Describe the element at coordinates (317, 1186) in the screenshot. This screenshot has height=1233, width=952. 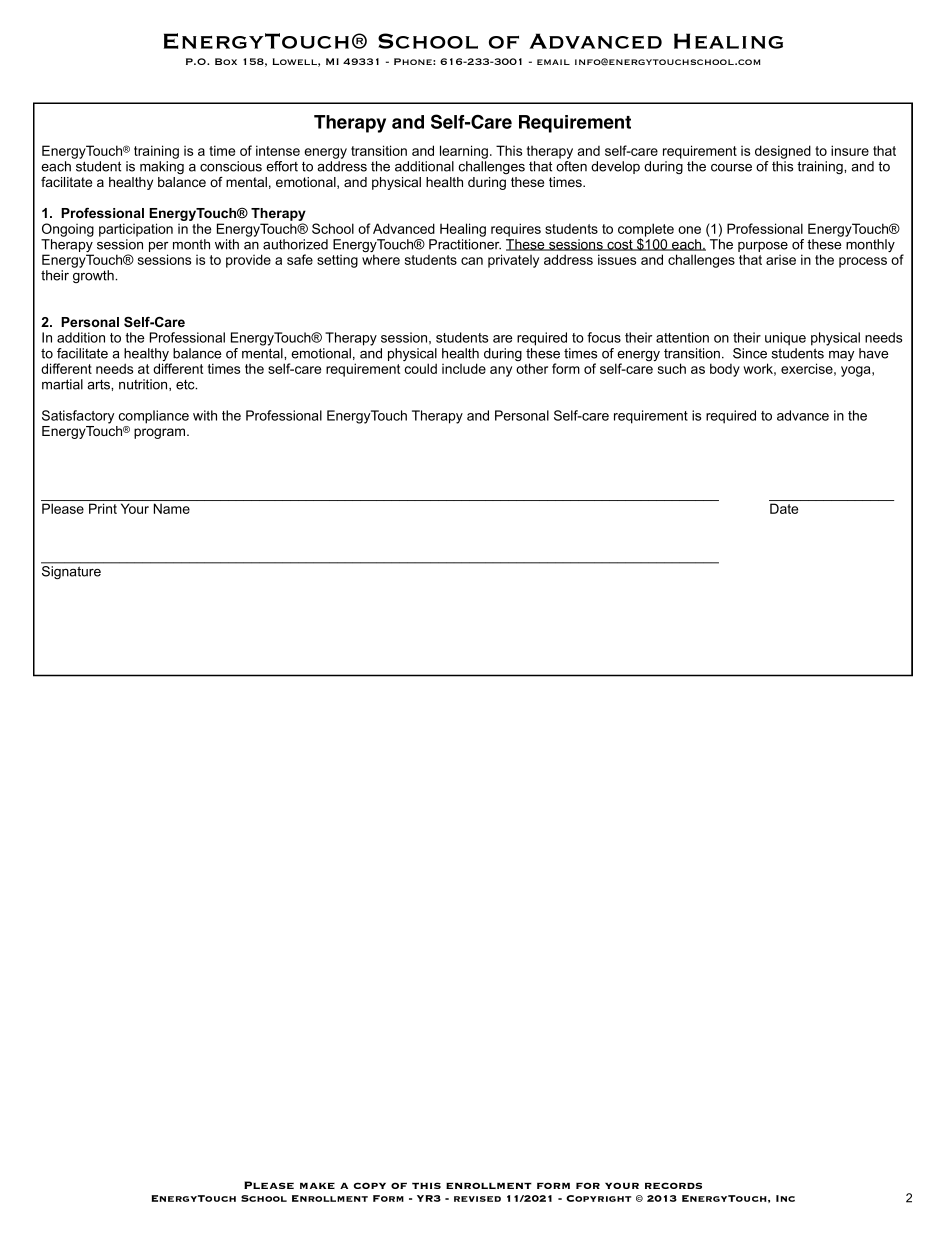
I see `make` at that location.
